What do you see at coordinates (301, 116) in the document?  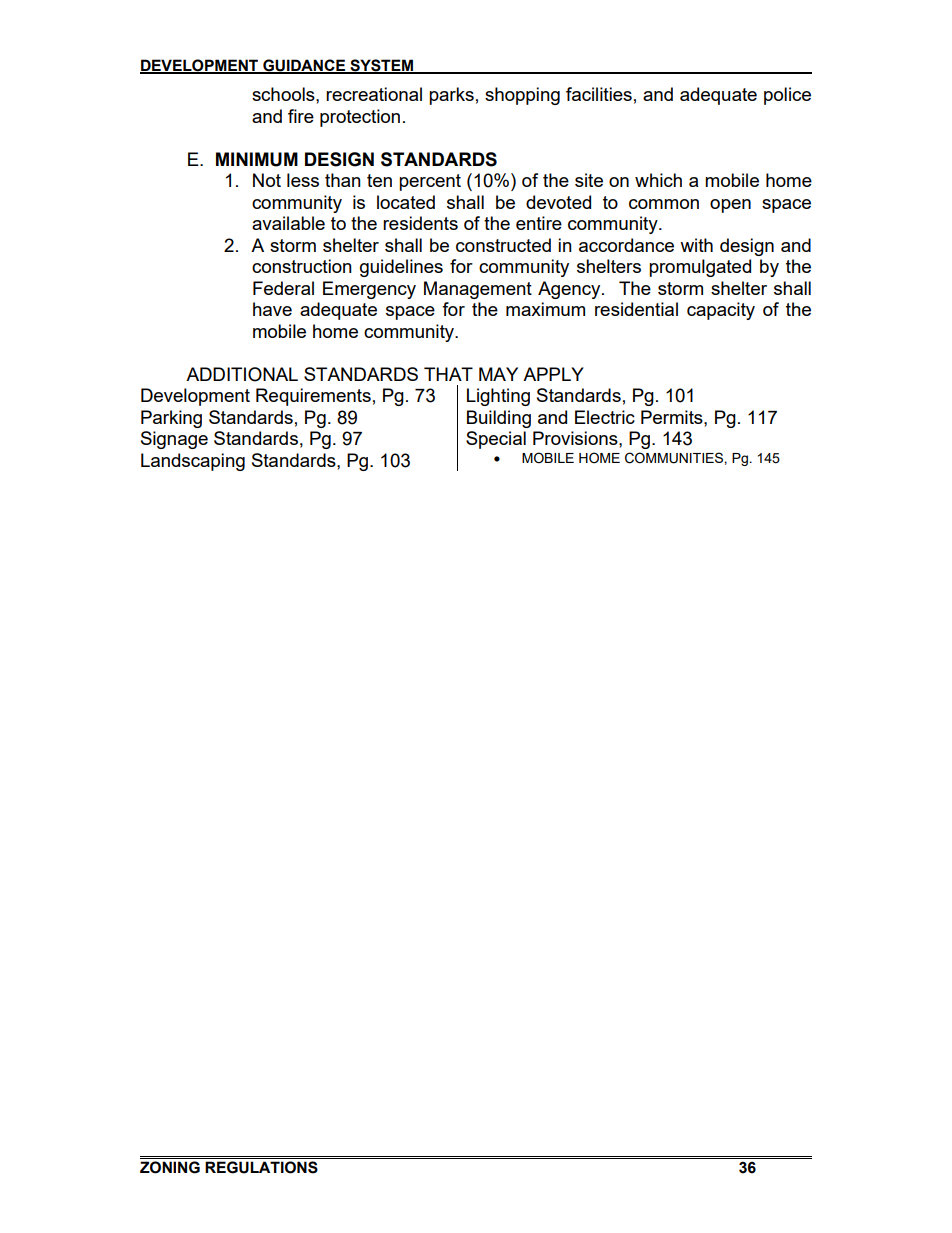 I see `fire` at bounding box center [301, 116].
